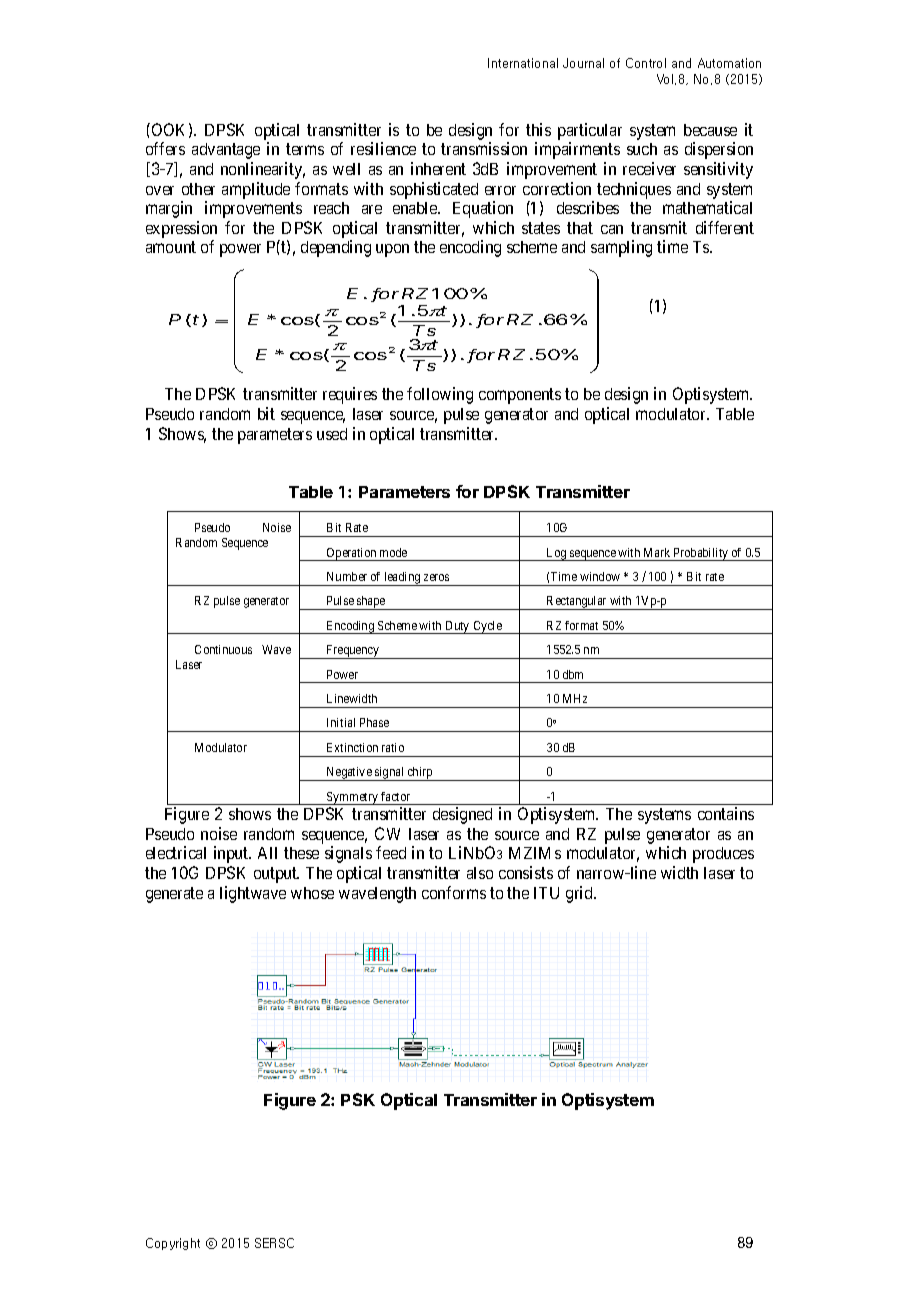 The image size is (924, 1308). What do you see at coordinates (223, 649) in the screenshot?
I see `Continuous` at bounding box center [223, 649].
